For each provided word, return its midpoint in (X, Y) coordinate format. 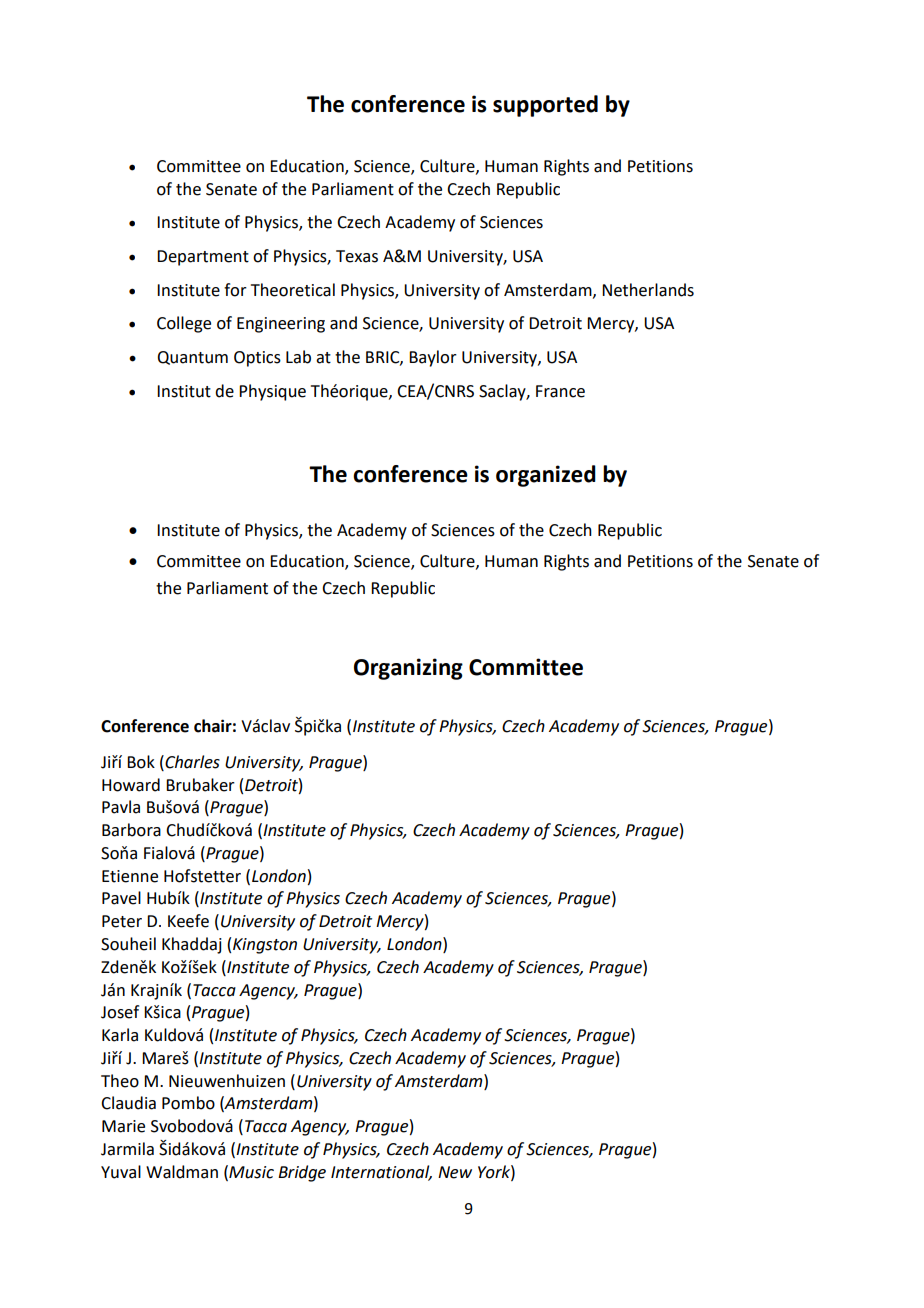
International (381, 1172)
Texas (357, 256)
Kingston (265, 946)
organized (546, 476)
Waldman (182, 1172)
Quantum (192, 358)
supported (545, 106)
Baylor (433, 358)
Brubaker (200, 785)
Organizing (408, 669)
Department (203, 258)
